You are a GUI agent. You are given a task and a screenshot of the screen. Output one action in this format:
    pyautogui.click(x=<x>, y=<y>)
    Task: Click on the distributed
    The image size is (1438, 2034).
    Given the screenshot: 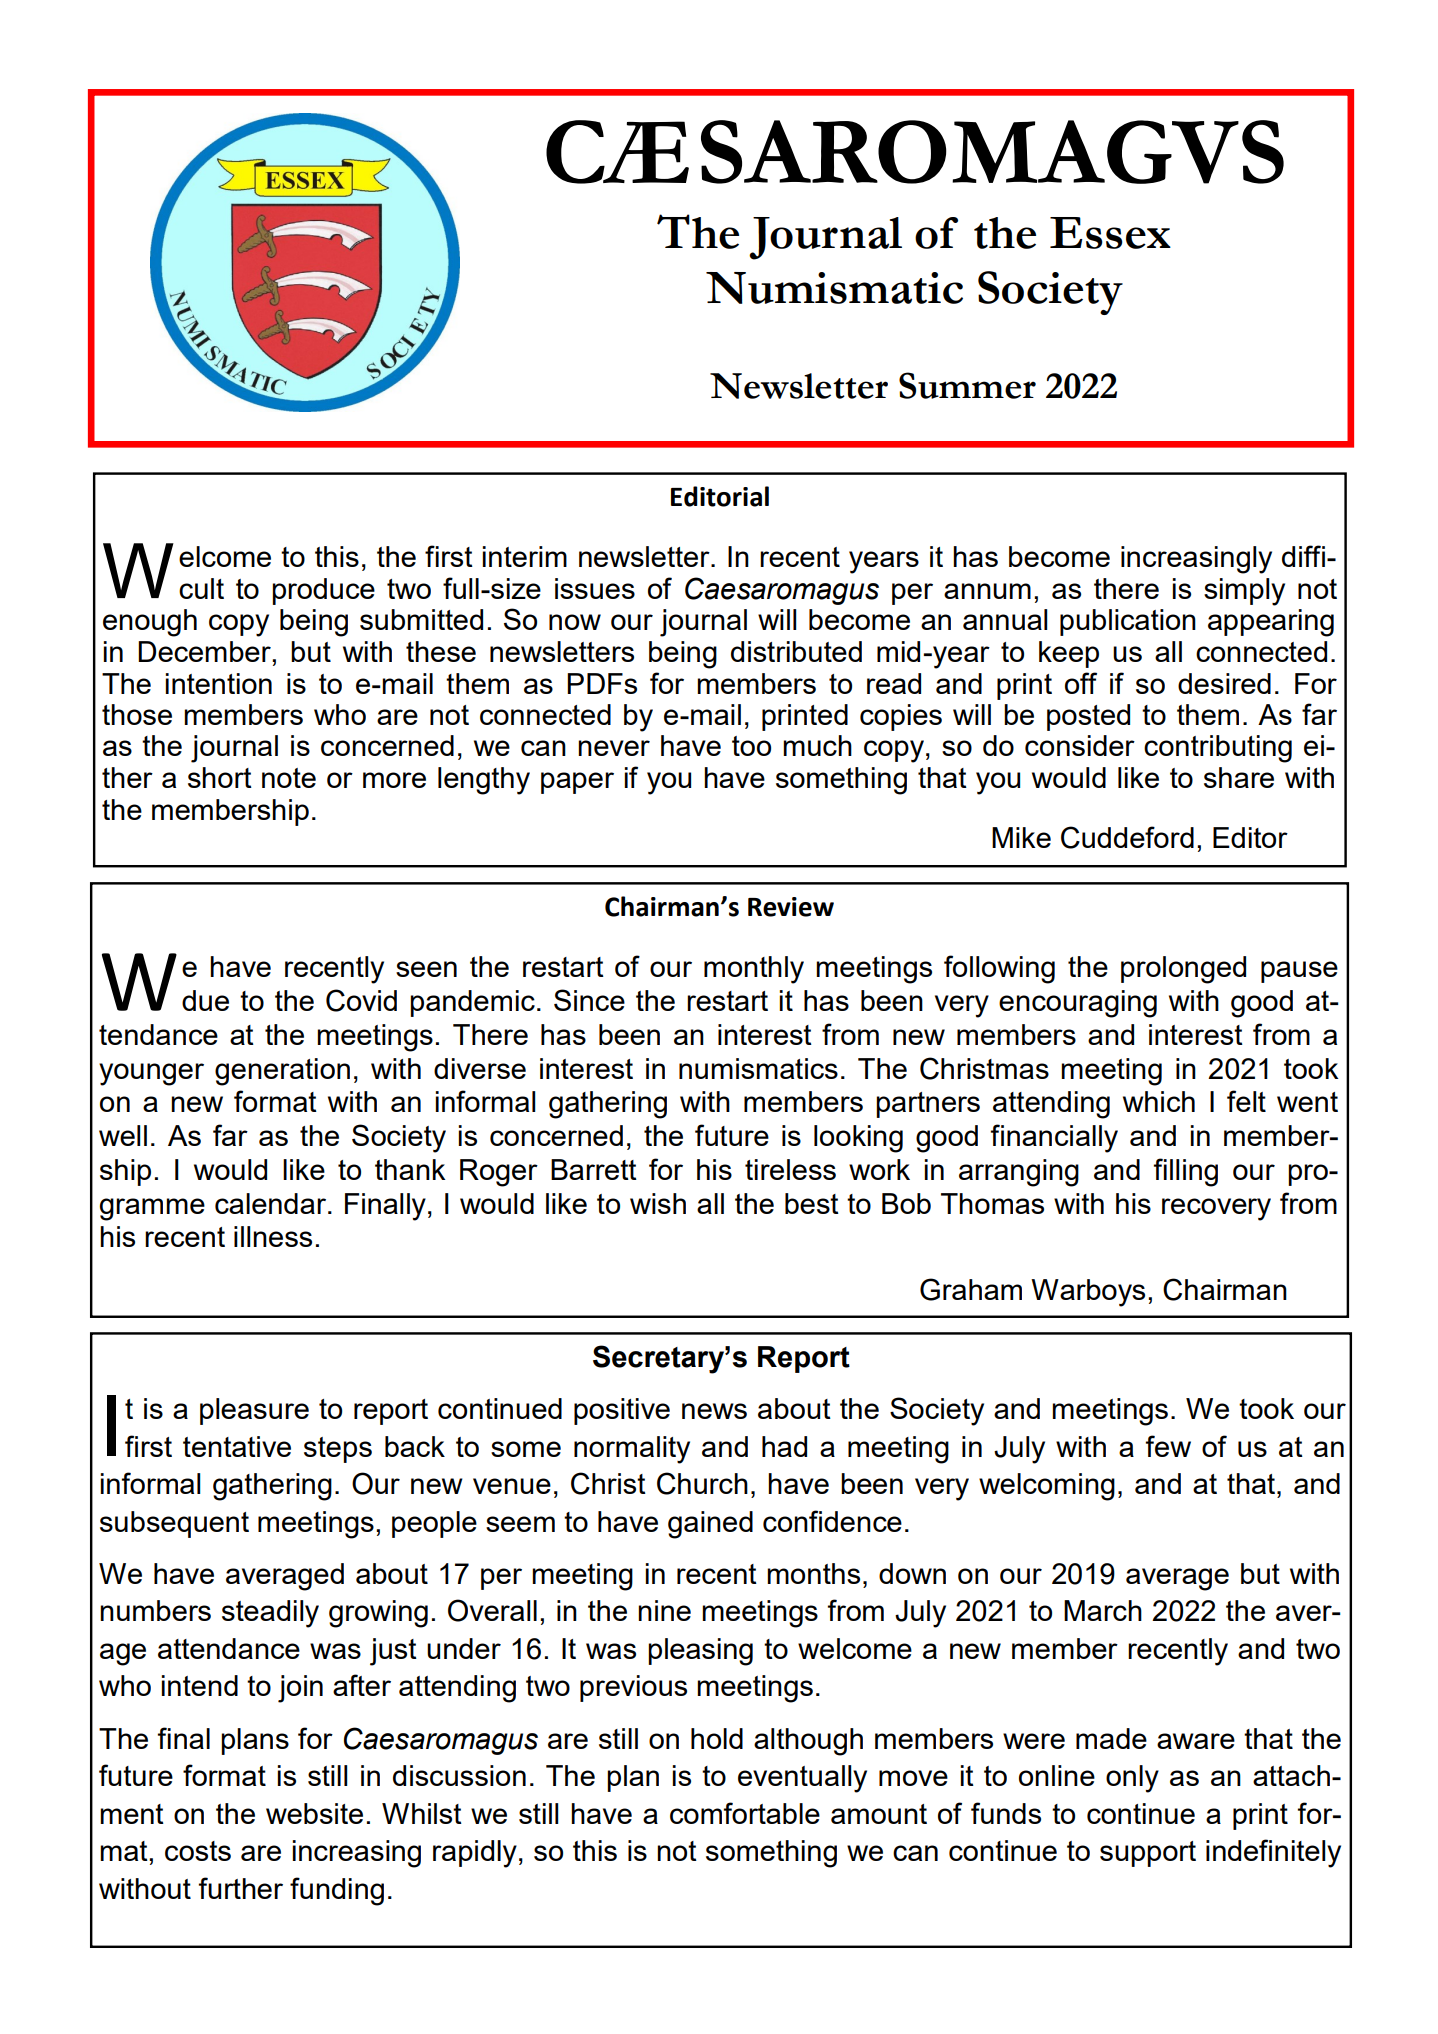 What is the action you would take?
    pyautogui.click(x=796, y=651)
